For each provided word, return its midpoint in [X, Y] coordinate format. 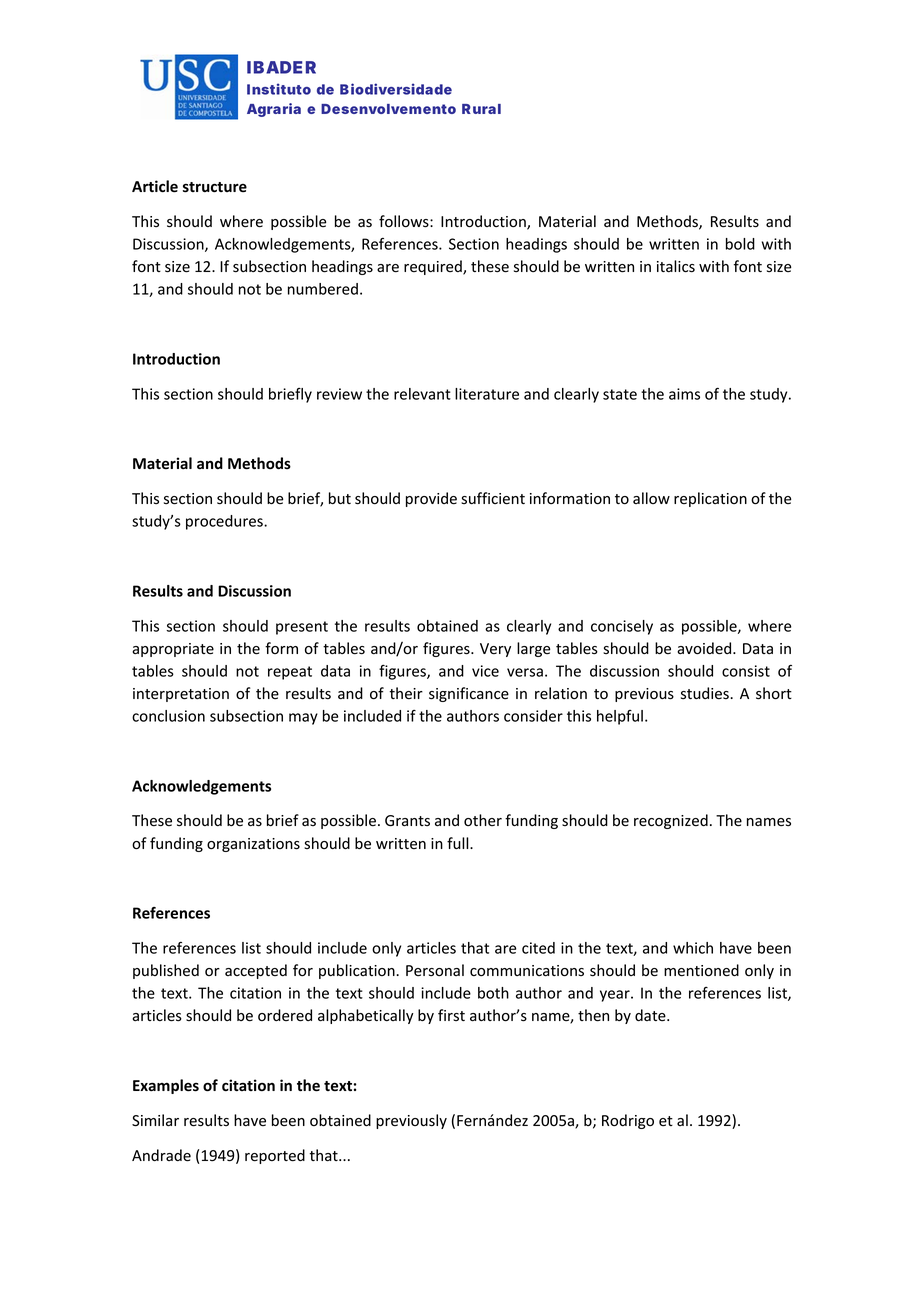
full [459, 843]
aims [684, 394]
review [339, 394]
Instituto [279, 89]
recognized [671, 821]
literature [487, 394]
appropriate [173, 650]
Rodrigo [628, 1121]
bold [740, 244]
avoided [705, 648]
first [451, 1015]
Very [495, 650]
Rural [481, 109]
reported [275, 1156]
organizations [253, 845]
